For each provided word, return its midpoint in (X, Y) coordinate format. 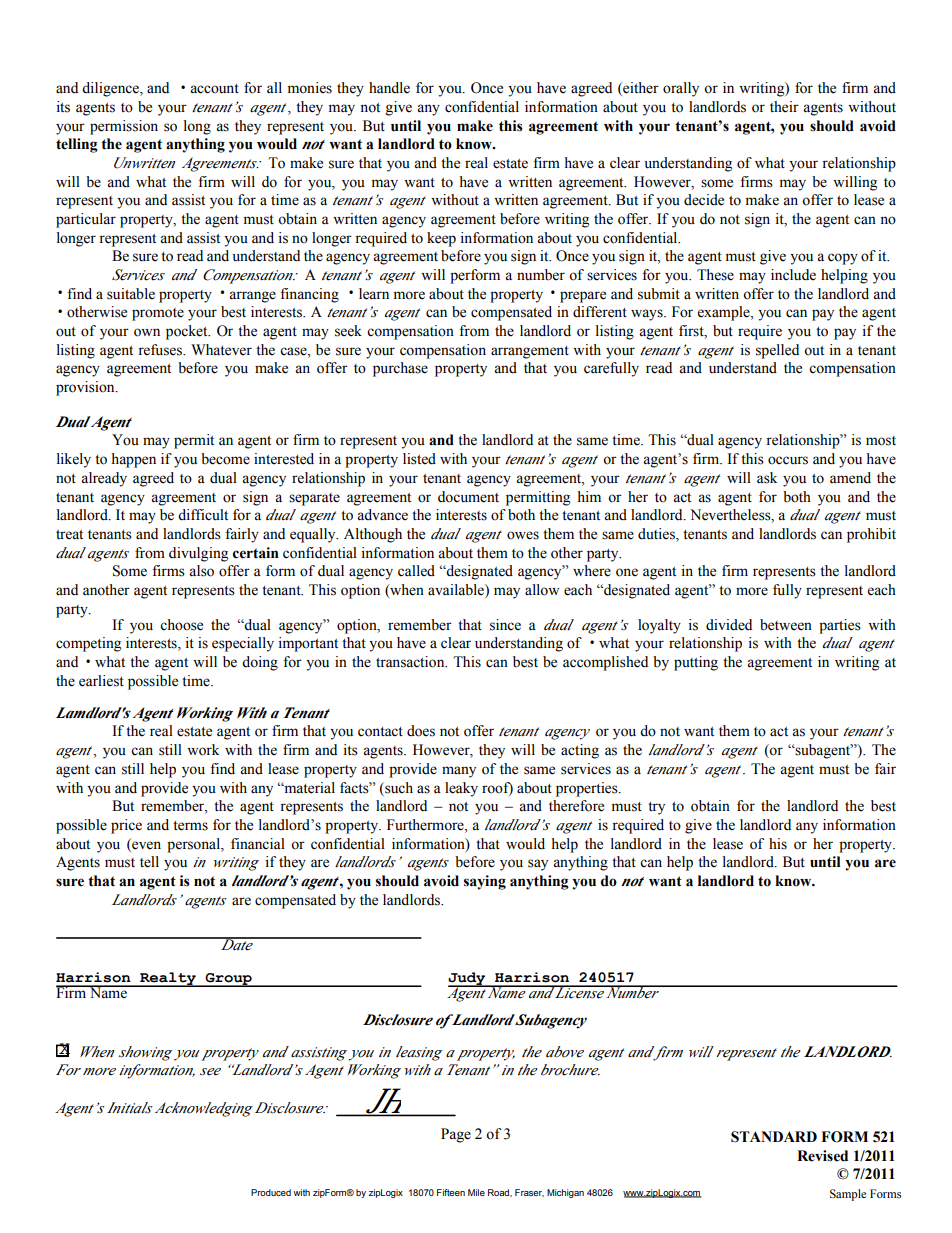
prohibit (871, 535)
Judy (468, 979)
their (784, 107)
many (459, 772)
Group (228, 980)
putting (696, 663)
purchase (400, 369)
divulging (198, 554)
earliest (101, 681)
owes (523, 535)
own (147, 332)
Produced (271, 1192)
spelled (777, 351)
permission (124, 127)
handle (389, 88)
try (656, 808)
